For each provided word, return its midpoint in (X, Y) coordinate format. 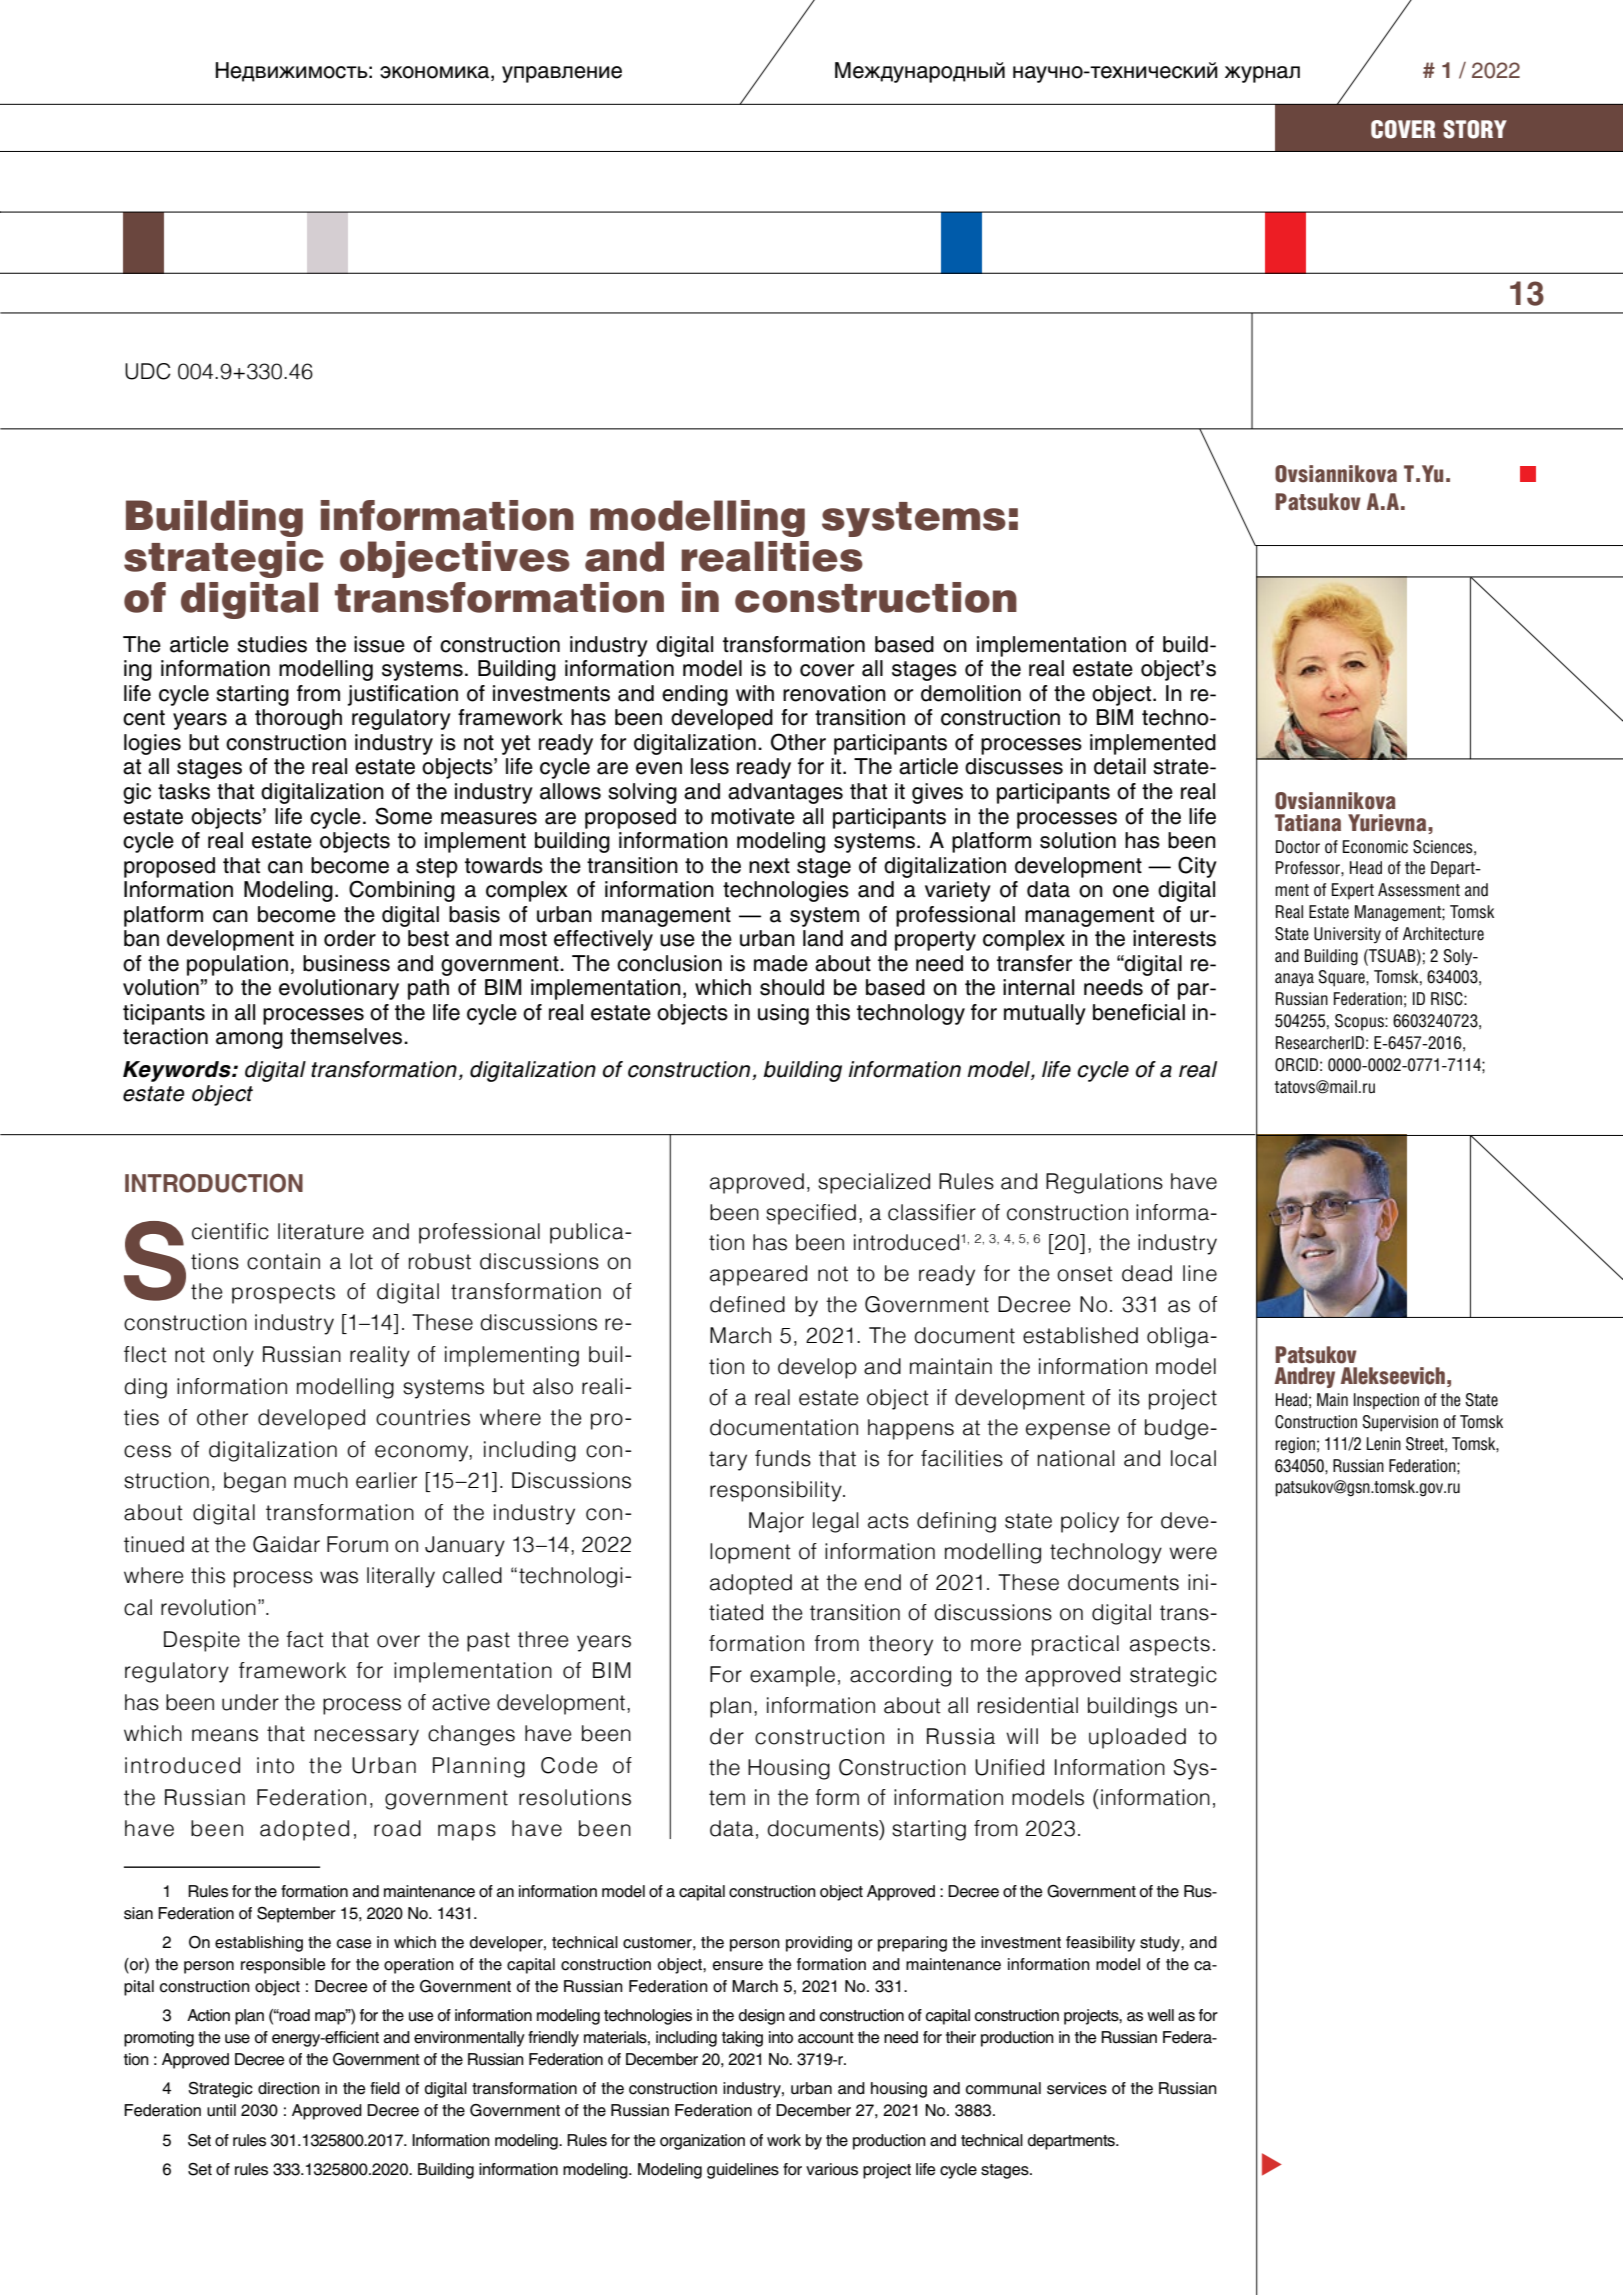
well (1160, 2015)
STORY (1475, 129)
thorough (298, 719)
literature (321, 1231)
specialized (874, 1183)
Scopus (1360, 1022)
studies (272, 644)
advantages (785, 793)
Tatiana (1308, 823)
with (755, 693)
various (832, 2169)
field (385, 2088)
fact (305, 1639)
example (792, 1676)
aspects (1170, 1646)
